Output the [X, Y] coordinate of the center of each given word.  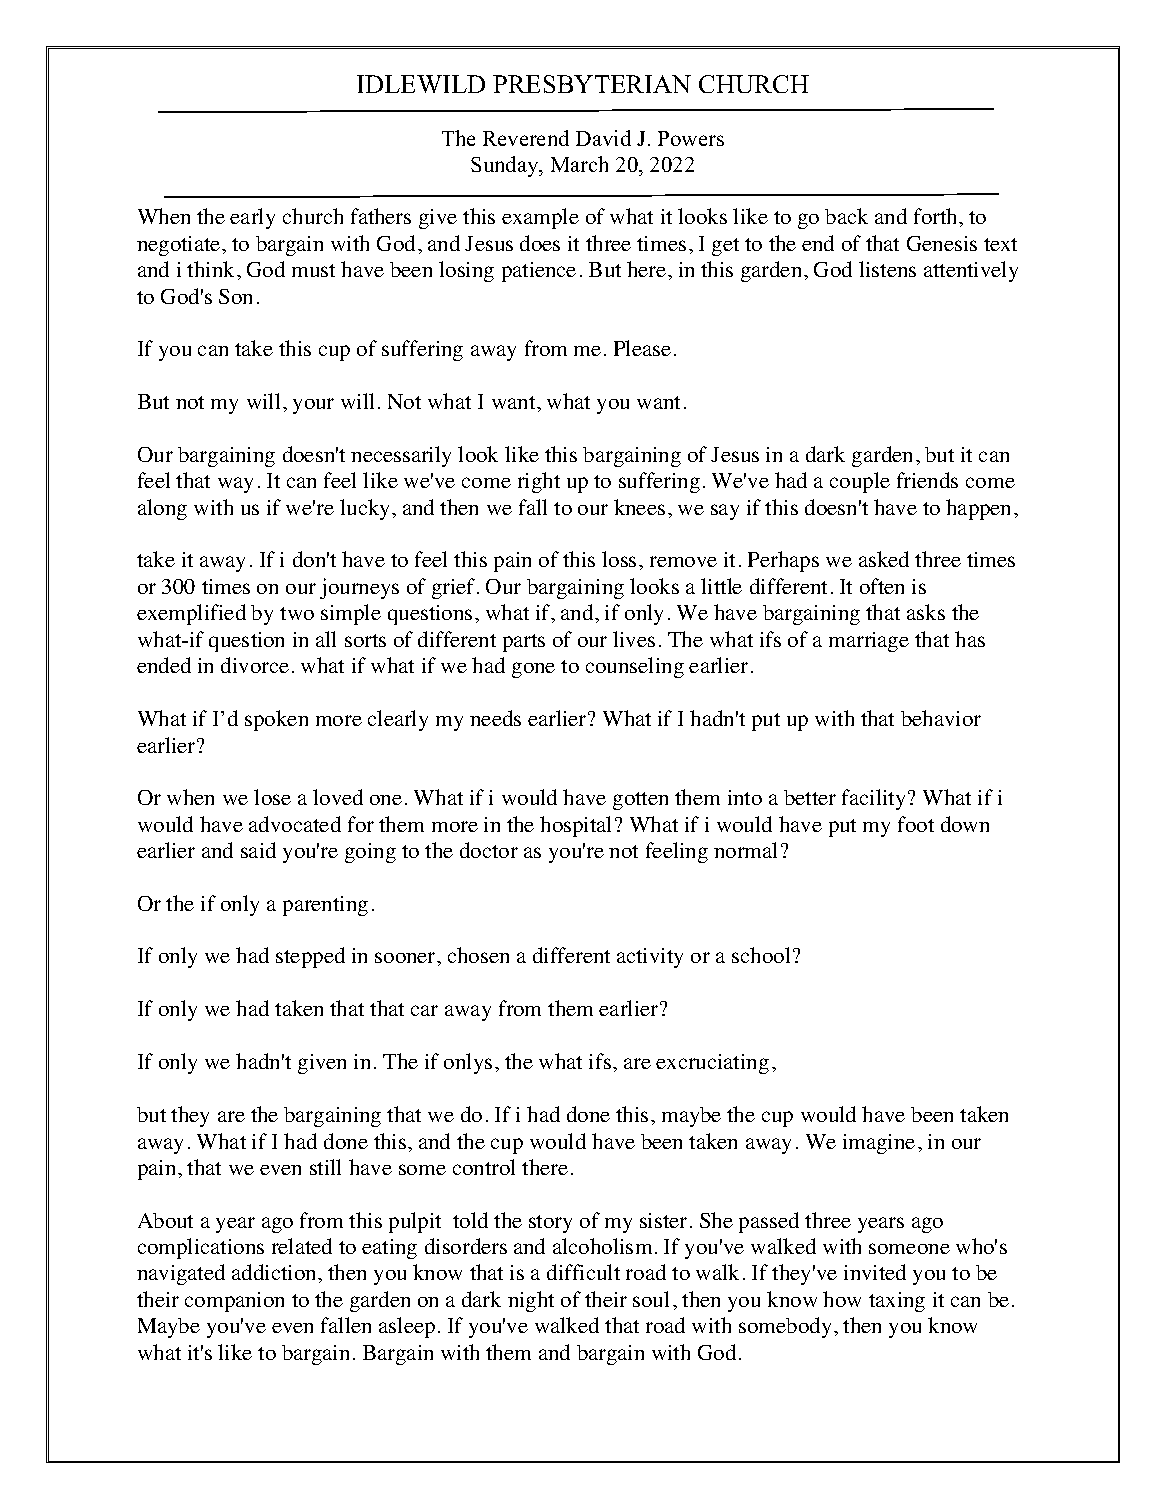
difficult [583, 1272]
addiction [275, 1272]
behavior [941, 718]
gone [533, 670]
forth [937, 216]
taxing [897, 1302]
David [603, 138]
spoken [276, 720]
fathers [381, 216]
